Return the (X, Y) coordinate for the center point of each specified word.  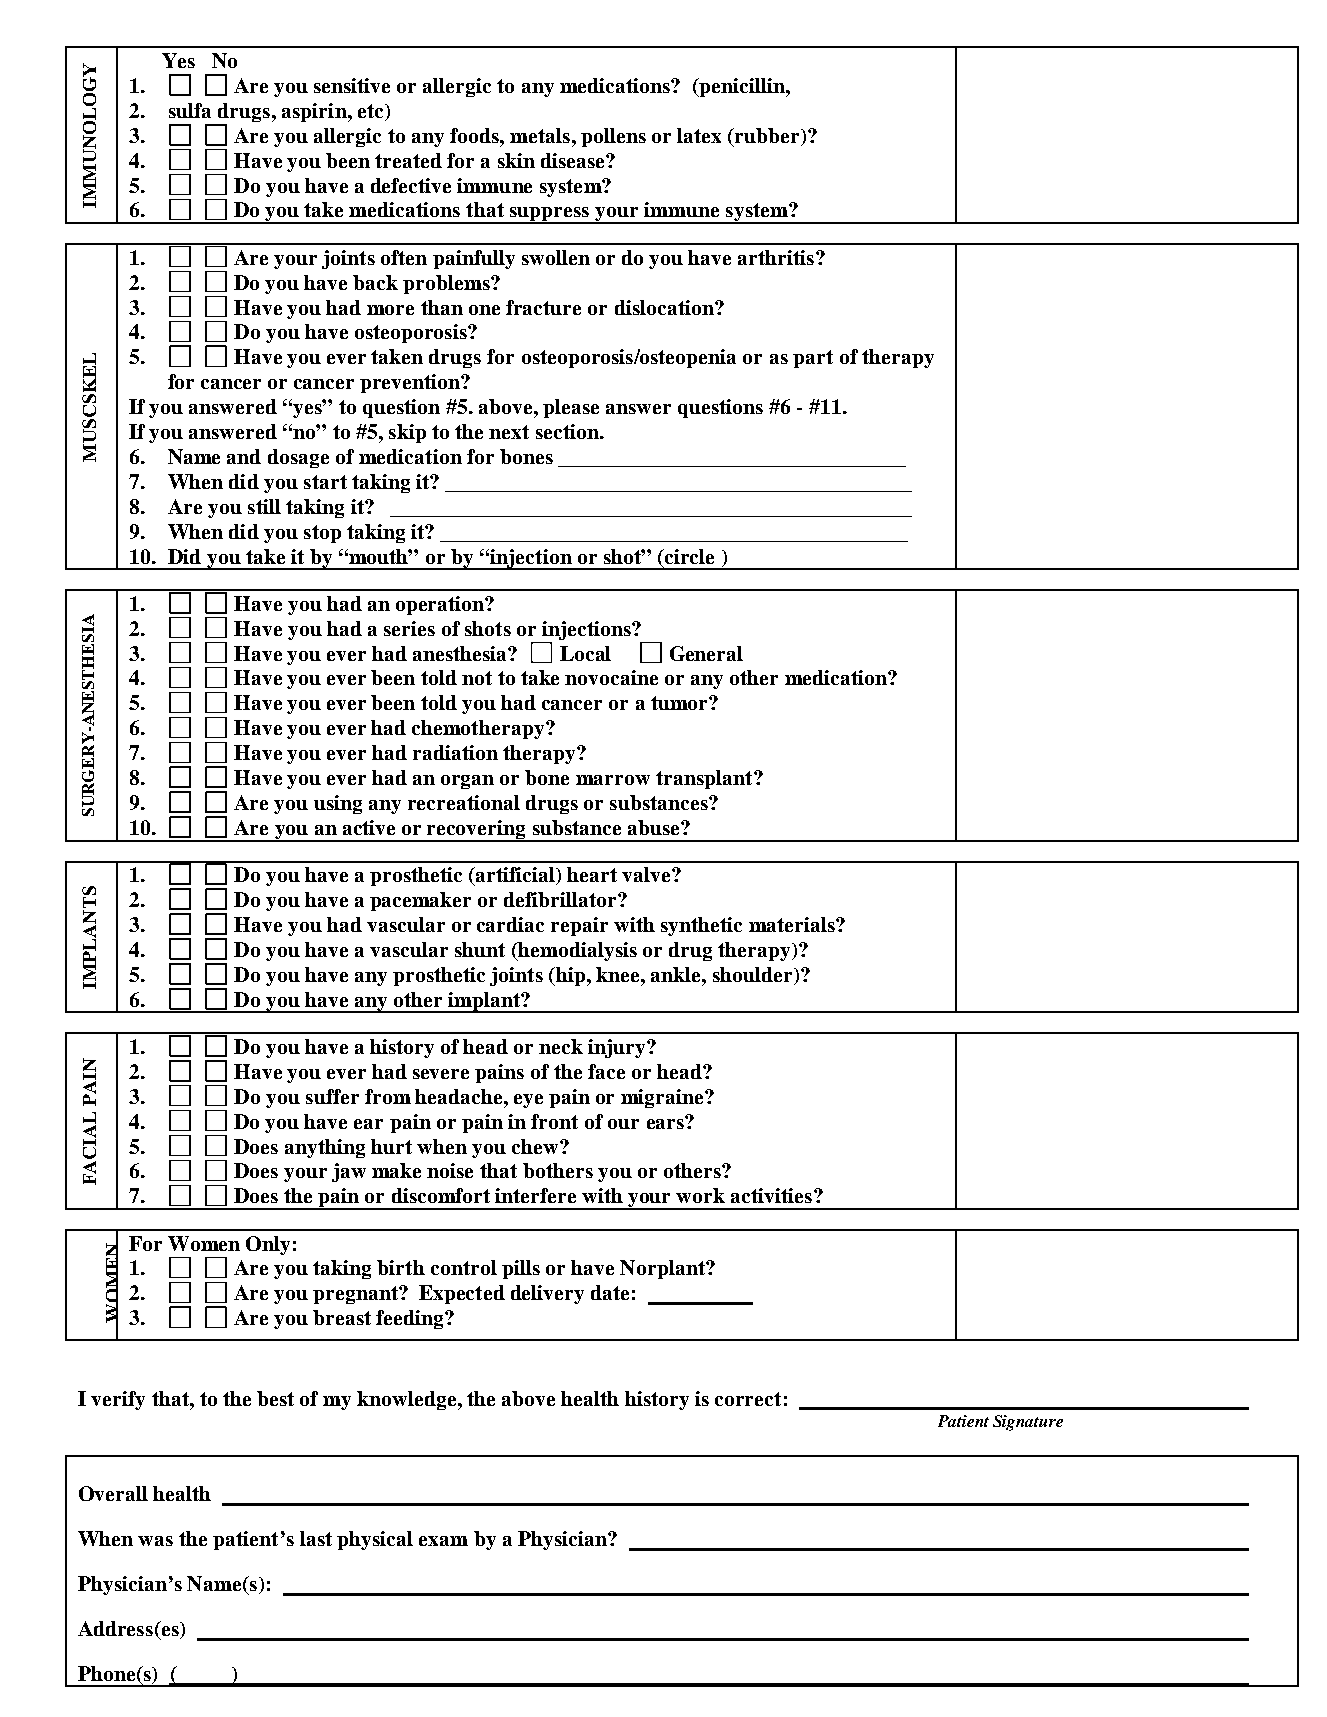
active (369, 827)
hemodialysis (576, 951)
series (409, 628)
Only (268, 1245)
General (706, 653)
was (155, 1541)
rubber (767, 137)
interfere (535, 1195)
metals (541, 135)
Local (585, 653)
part (813, 359)
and (244, 456)
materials (793, 924)
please (571, 408)
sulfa (190, 110)
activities (773, 1195)
